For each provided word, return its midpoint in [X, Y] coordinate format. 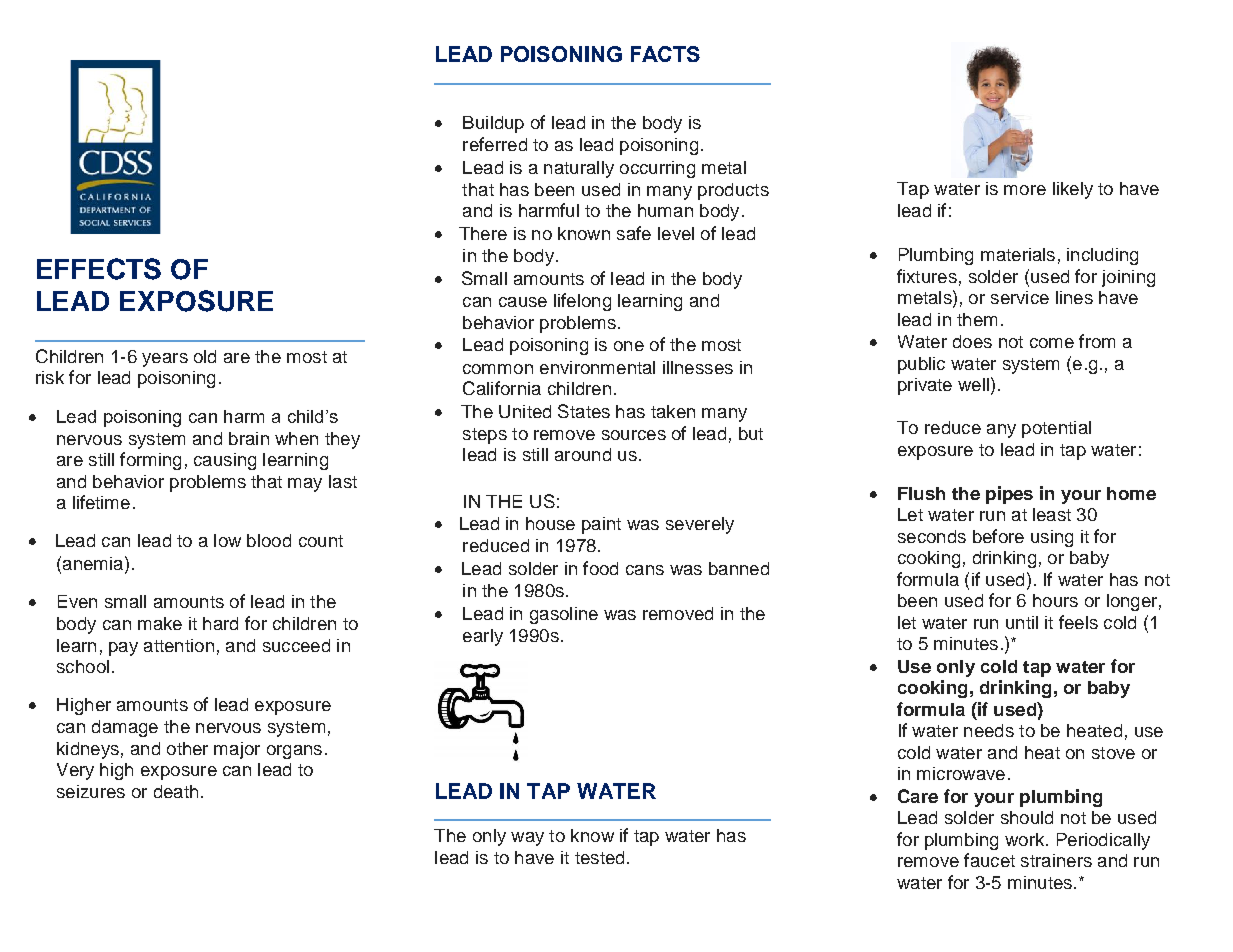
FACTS [665, 54]
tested [599, 857]
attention [179, 645]
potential [1056, 429]
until [1022, 622]
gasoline [564, 615]
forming [150, 461]
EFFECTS [99, 269]
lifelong [582, 302]
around [583, 454]
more [1025, 190]
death [176, 791]
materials [1018, 254]
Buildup [493, 124]
